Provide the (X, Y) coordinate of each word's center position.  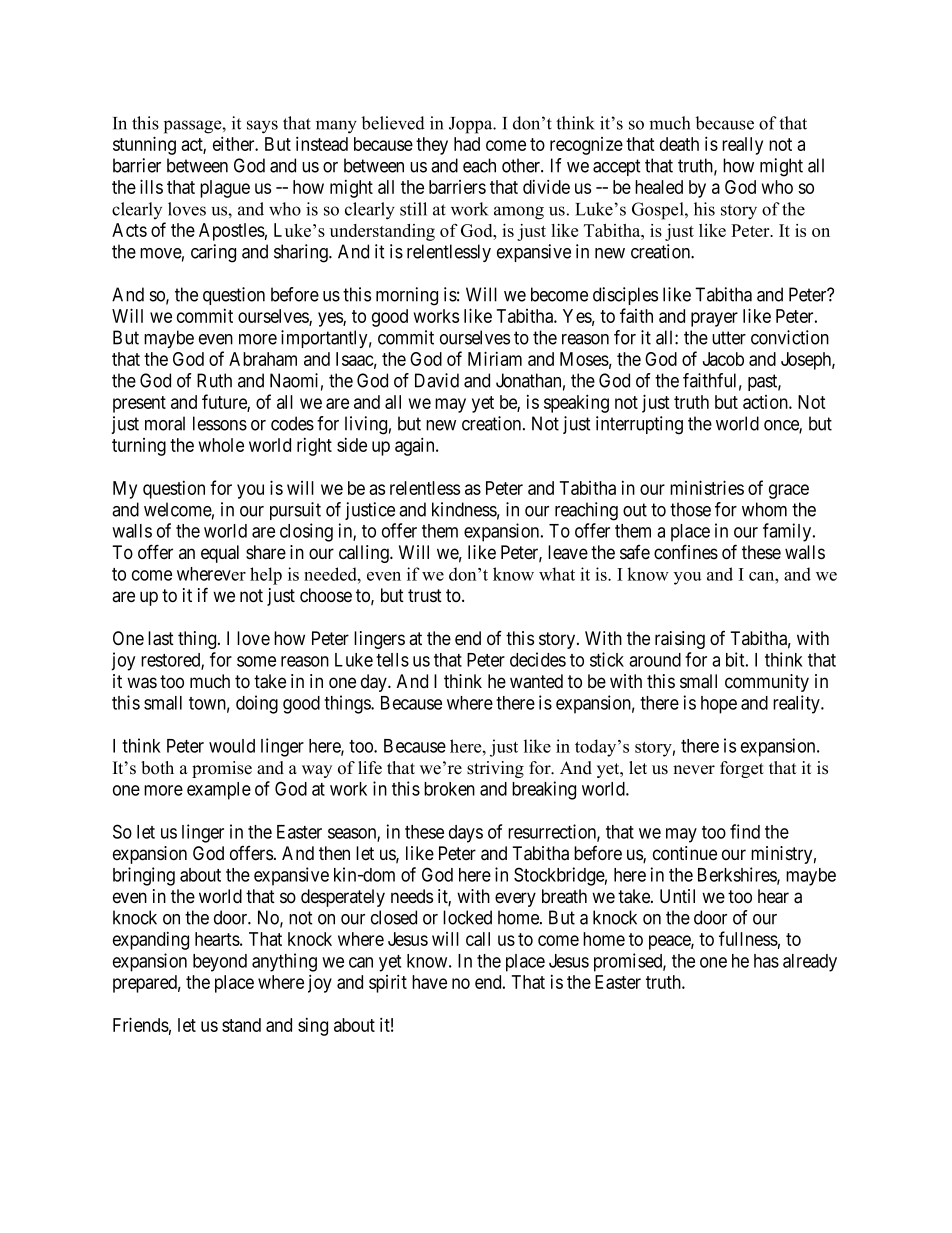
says (262, 127)
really (742, 146)
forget (742, 769)
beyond (220, 963)
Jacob (723, 359)
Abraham (263, 359)
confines (686, 552)
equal (220, 554)
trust (425, 596)
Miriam (495, 358)
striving (495, 769)
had (467, 144)
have (429, 982)
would (232, 746)
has (766, 961)
